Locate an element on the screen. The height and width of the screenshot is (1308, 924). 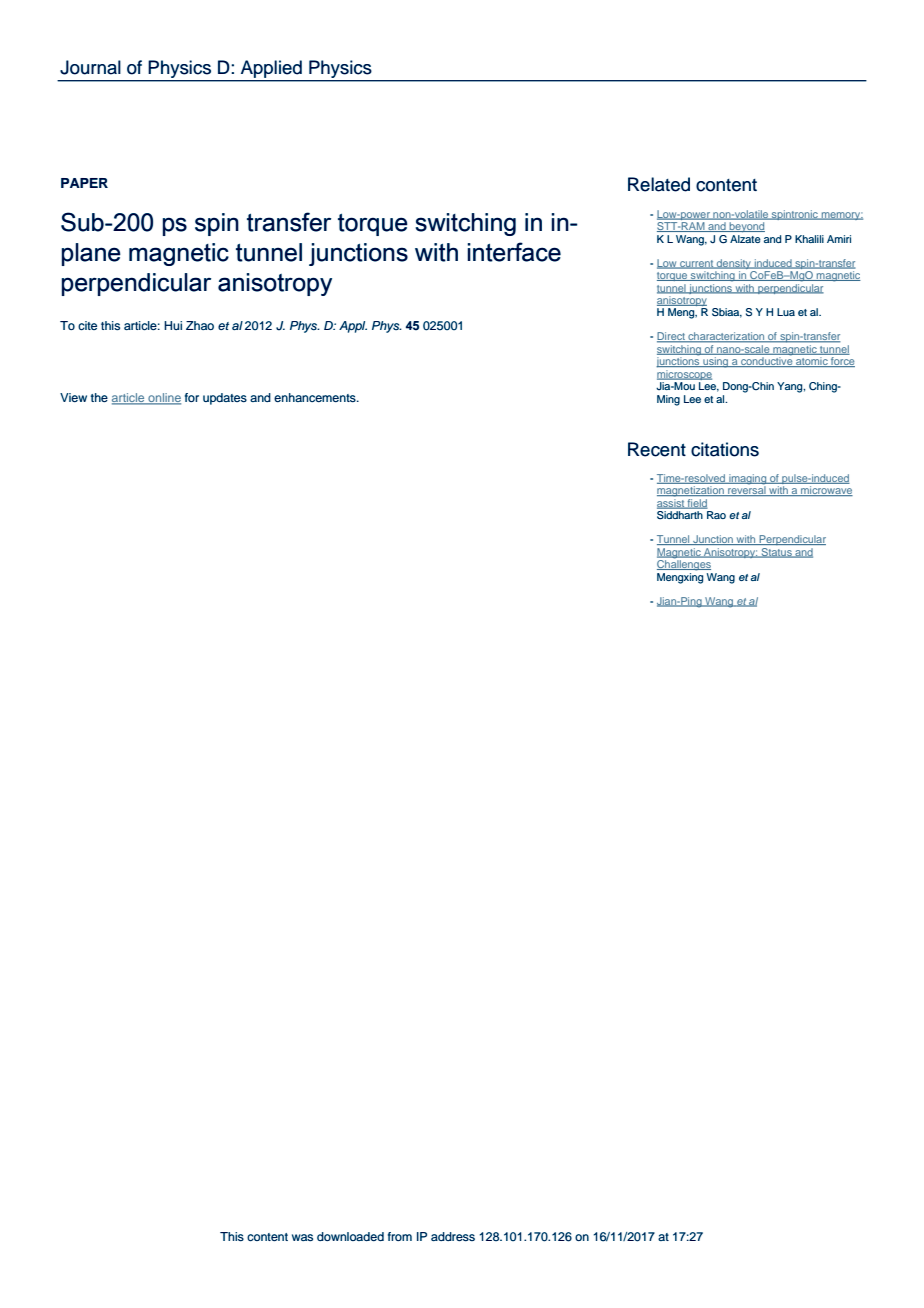
using is located at coordinates (716, 362).
